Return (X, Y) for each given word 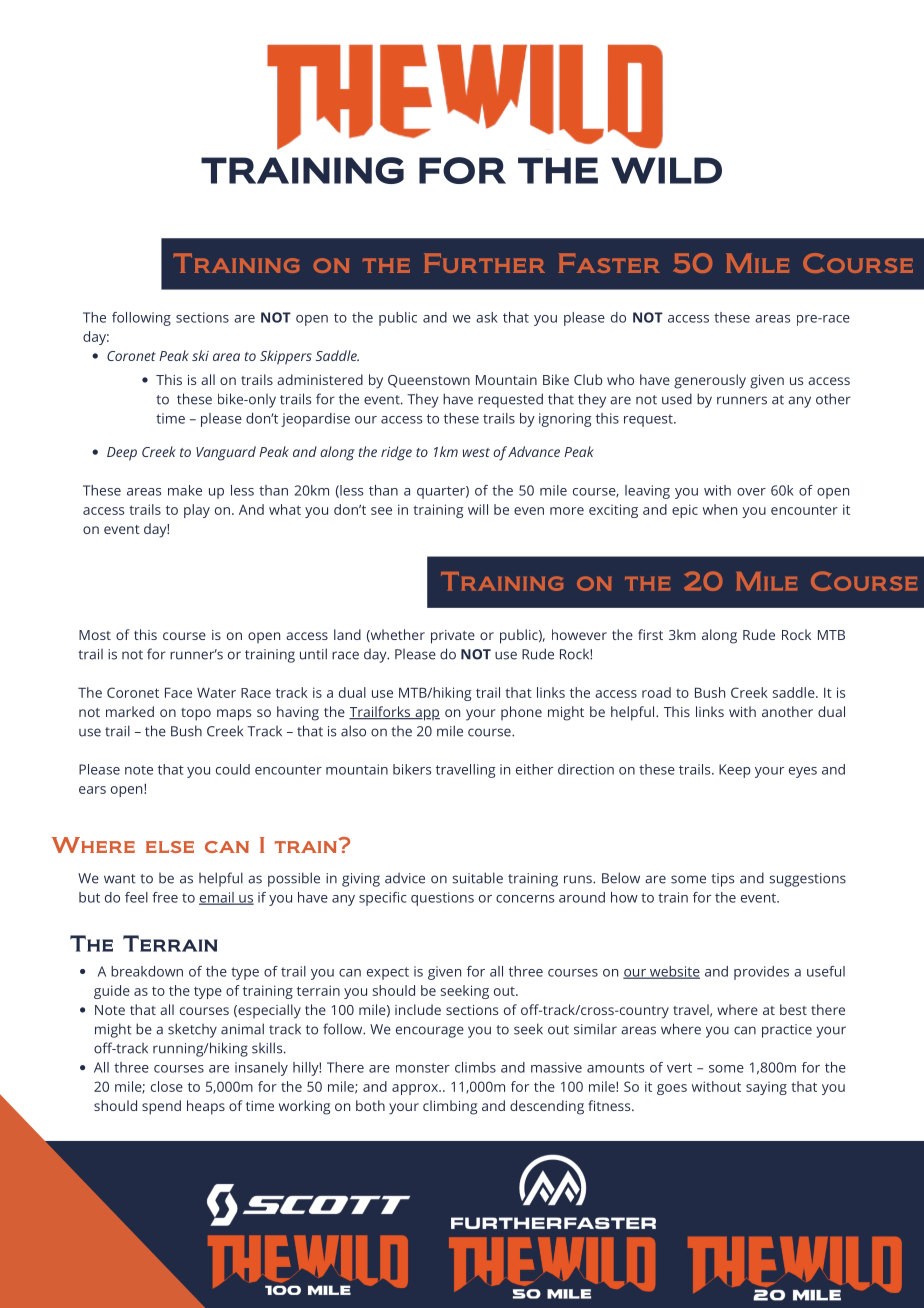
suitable (477, 878)
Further (484, 263)
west (476, 452)
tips (722, 880)
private (453, 637)
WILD (666, 170)
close (167, 1086)
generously (710, 381)
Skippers (286, 357)
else (170, 847)
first (650, 634)
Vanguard (226, 453)
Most (95, 635)
